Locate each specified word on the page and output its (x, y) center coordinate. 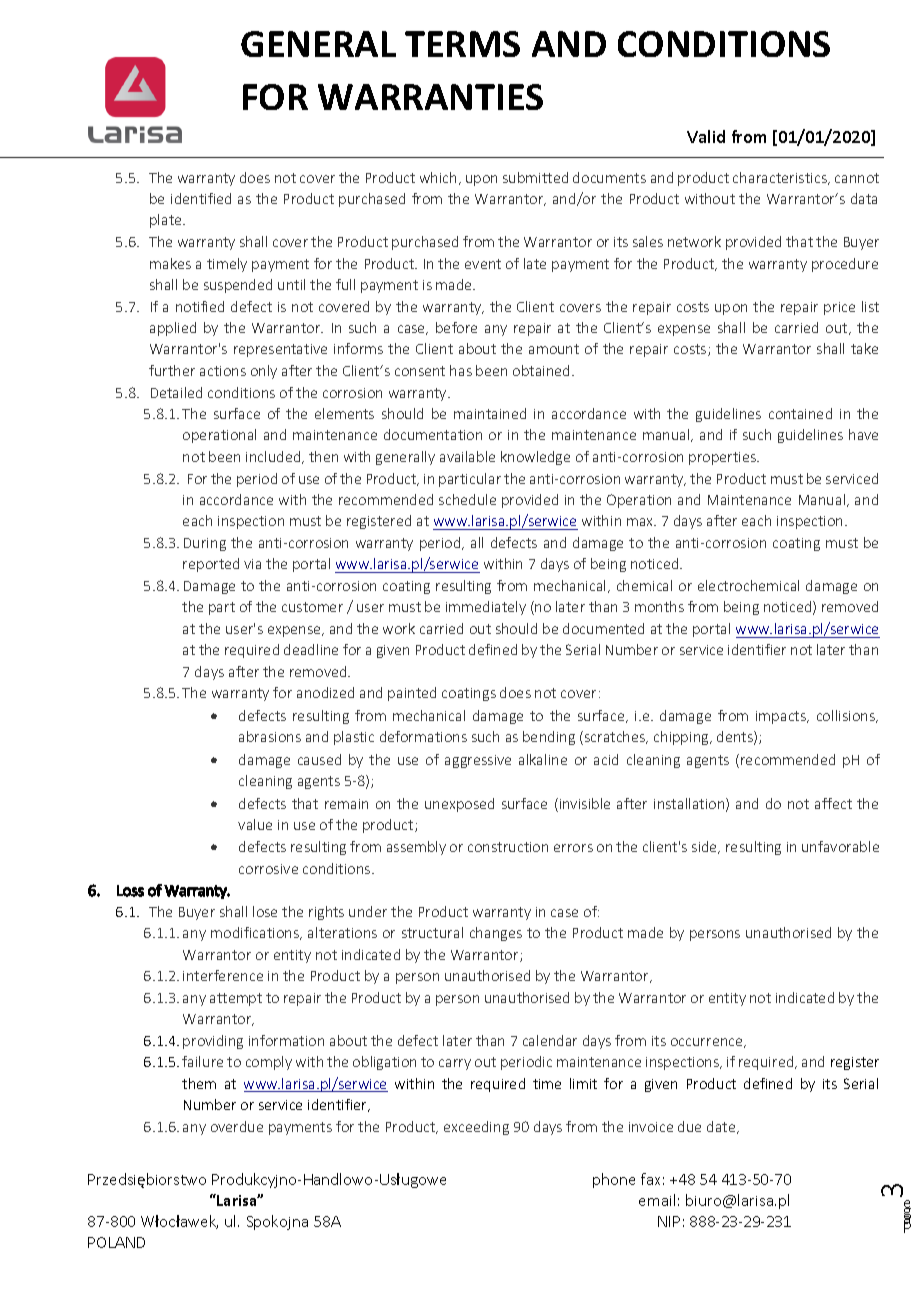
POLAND (116, 1242)
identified (201, 198)
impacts (782, 717)
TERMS (462, 44)
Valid (706, 136)
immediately (486, 608)
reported (211, 565)
